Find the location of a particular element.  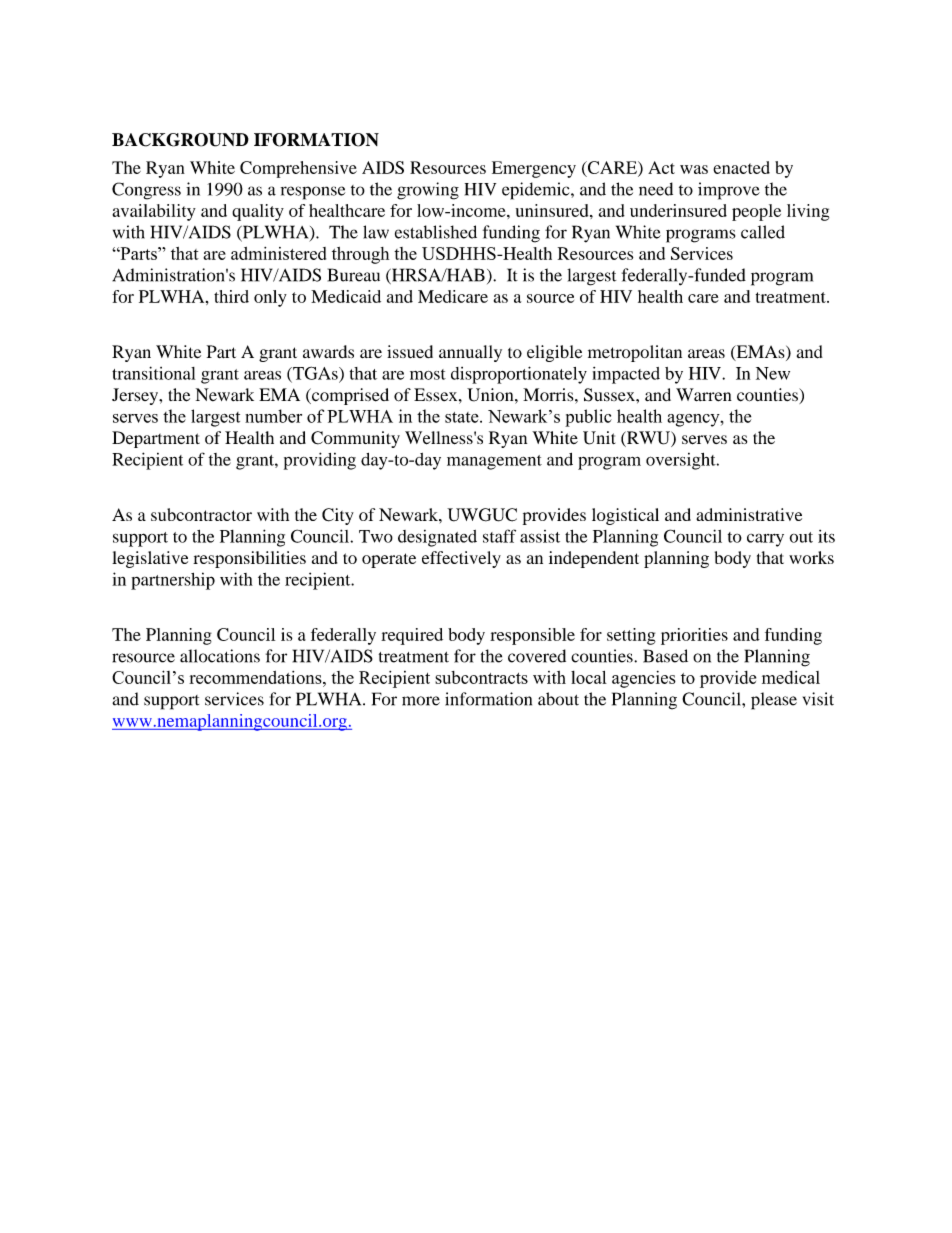

effectively is located at coordinates (461, 559).
